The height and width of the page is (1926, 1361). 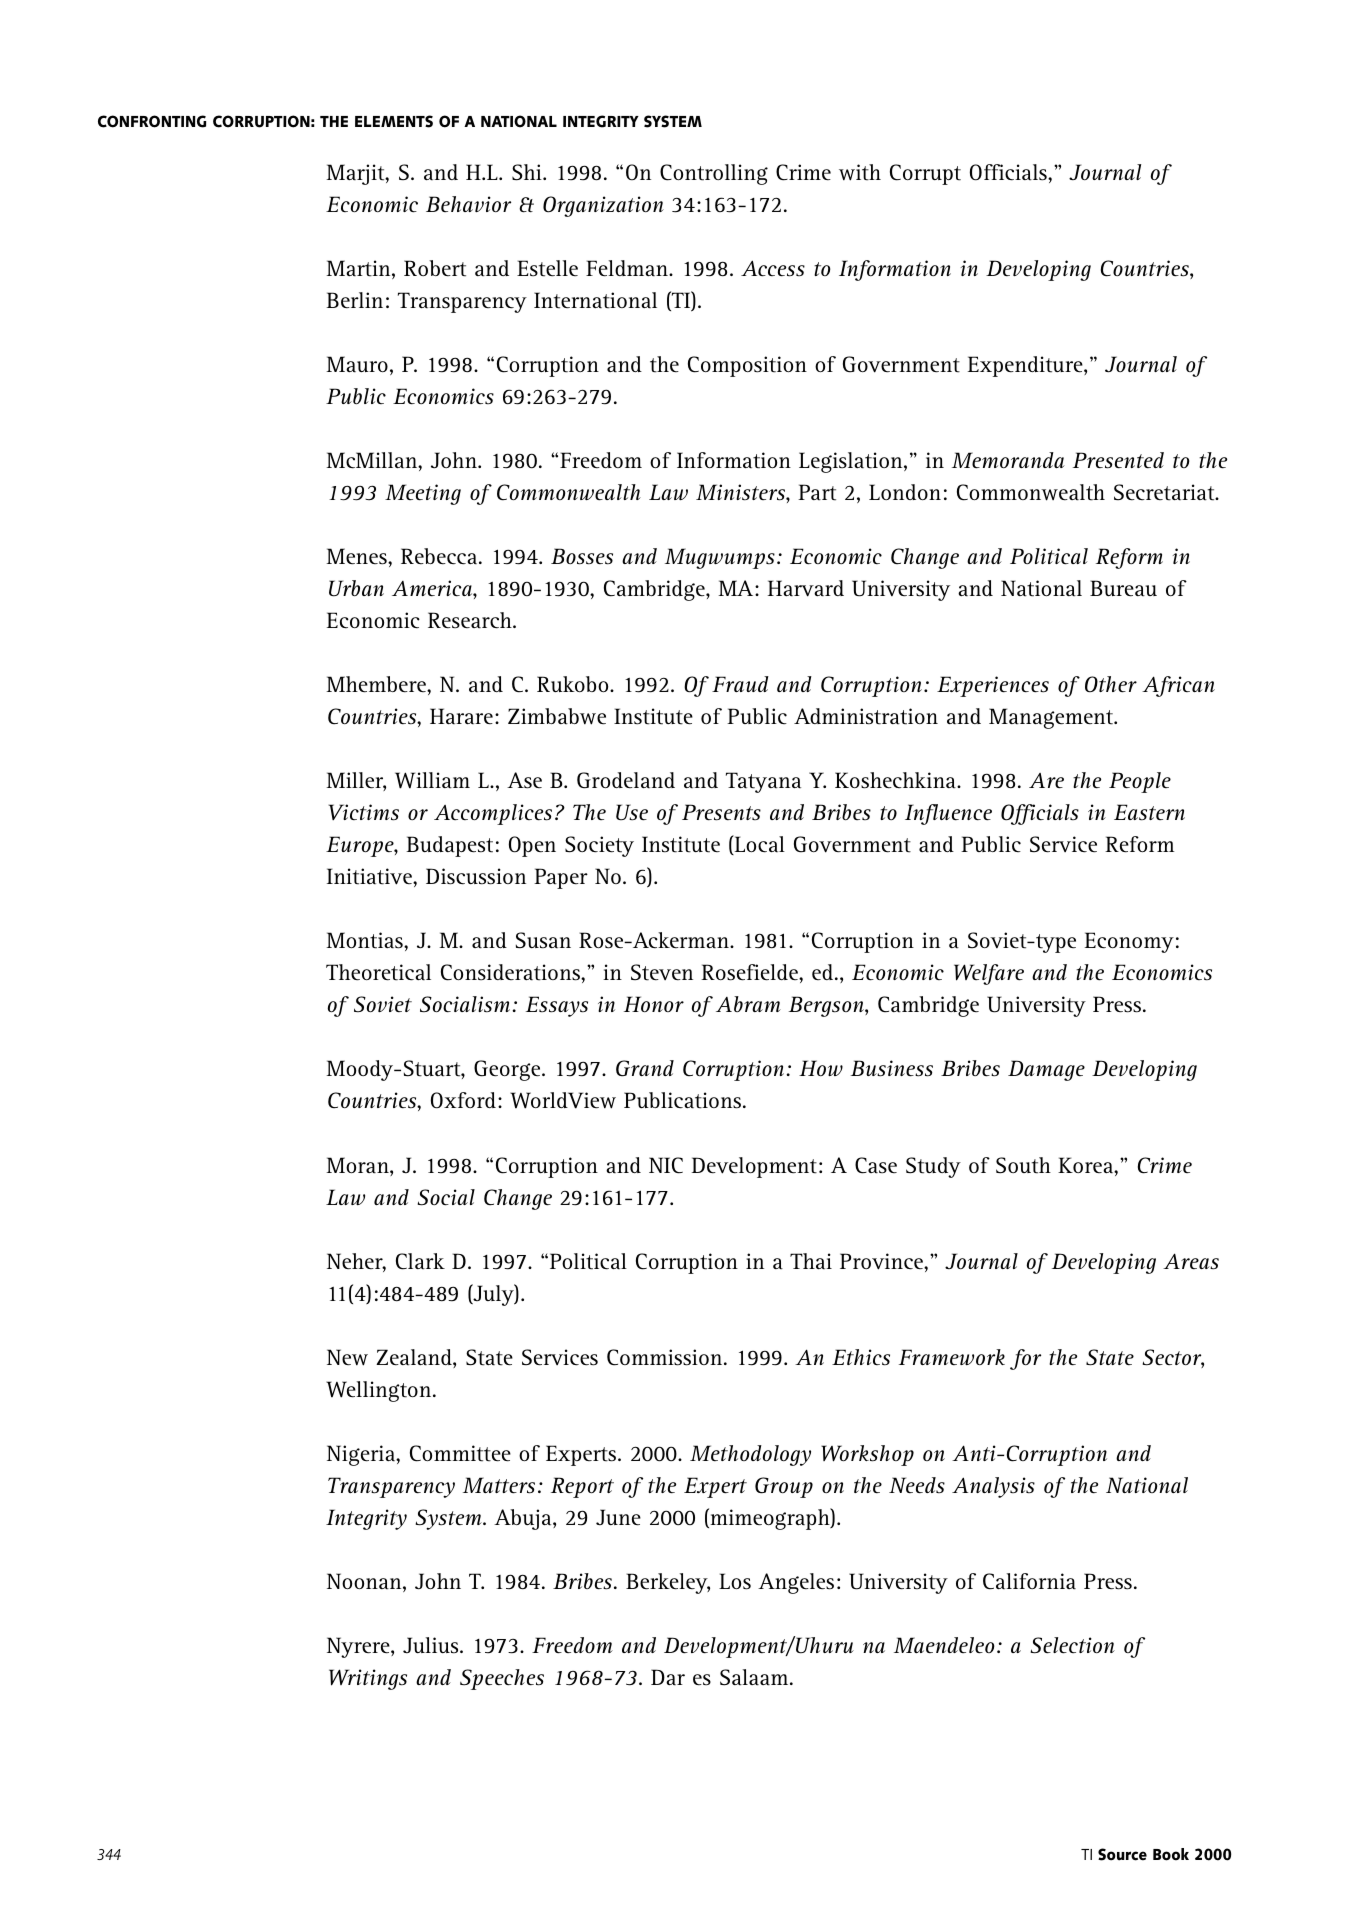 What do you see at coordinates (363, 812) in the page?
I see `Victims` at bounding box center [363, 812].
